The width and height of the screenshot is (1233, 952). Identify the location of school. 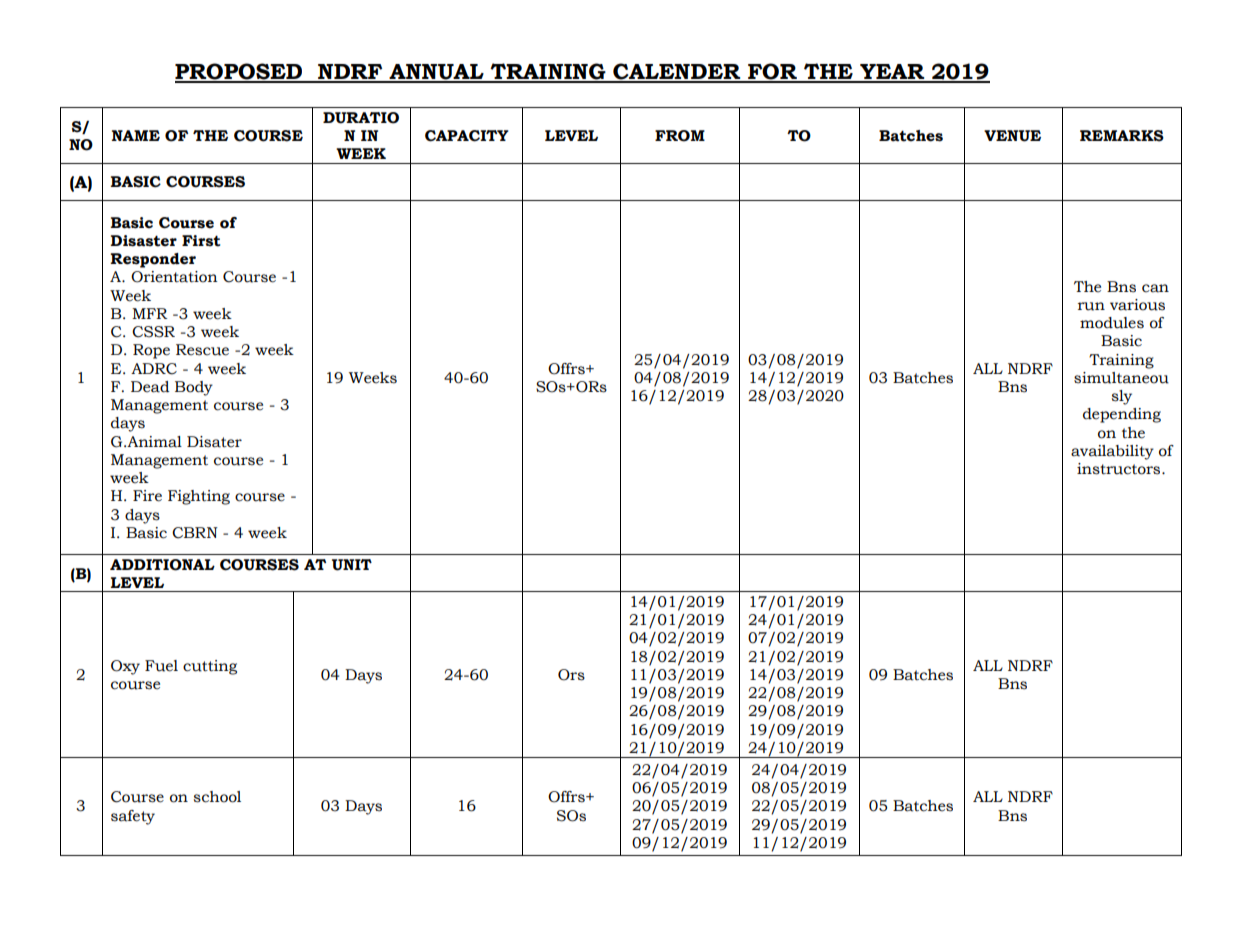
(217, 797).
